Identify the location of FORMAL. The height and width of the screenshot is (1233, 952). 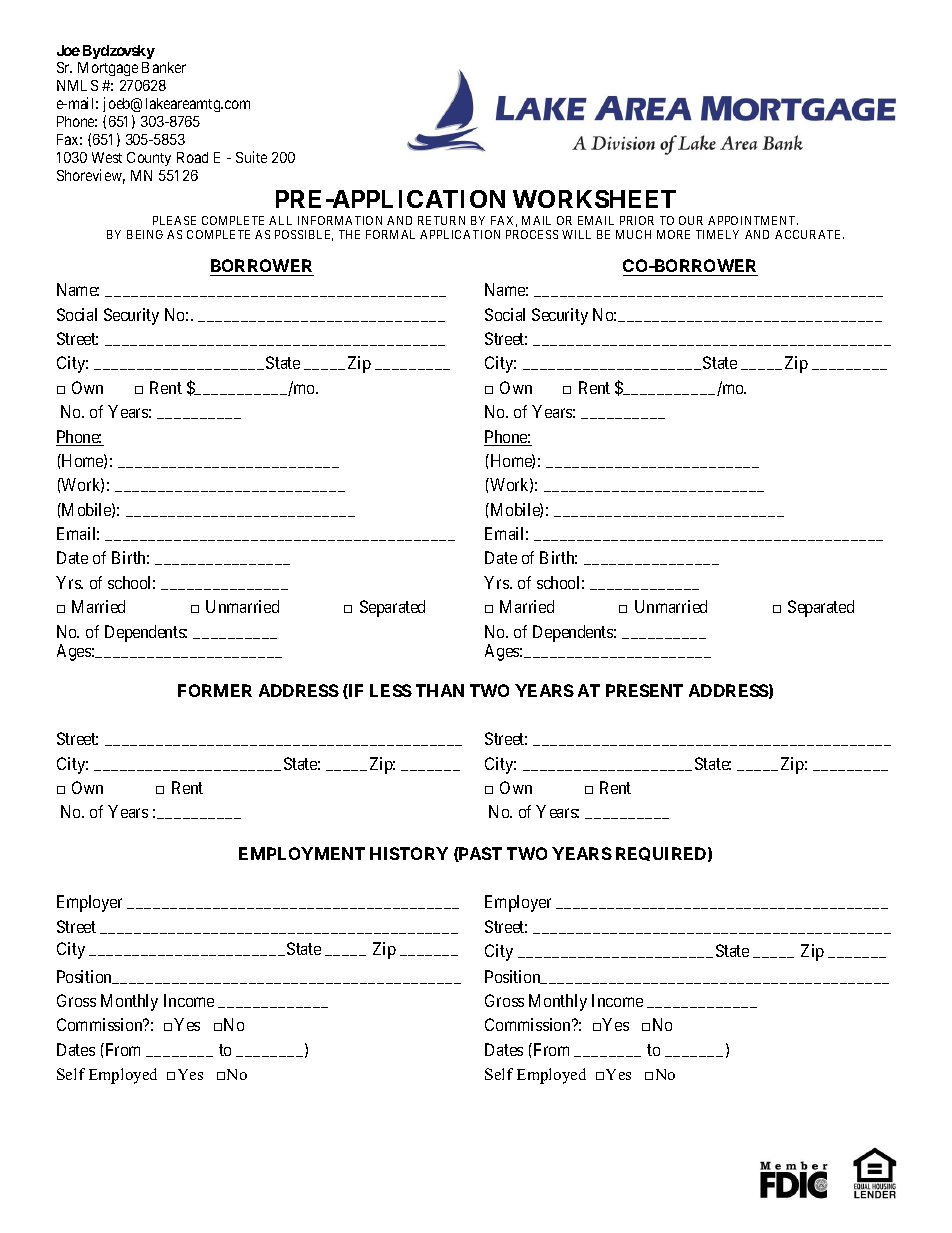
(390, 234).
